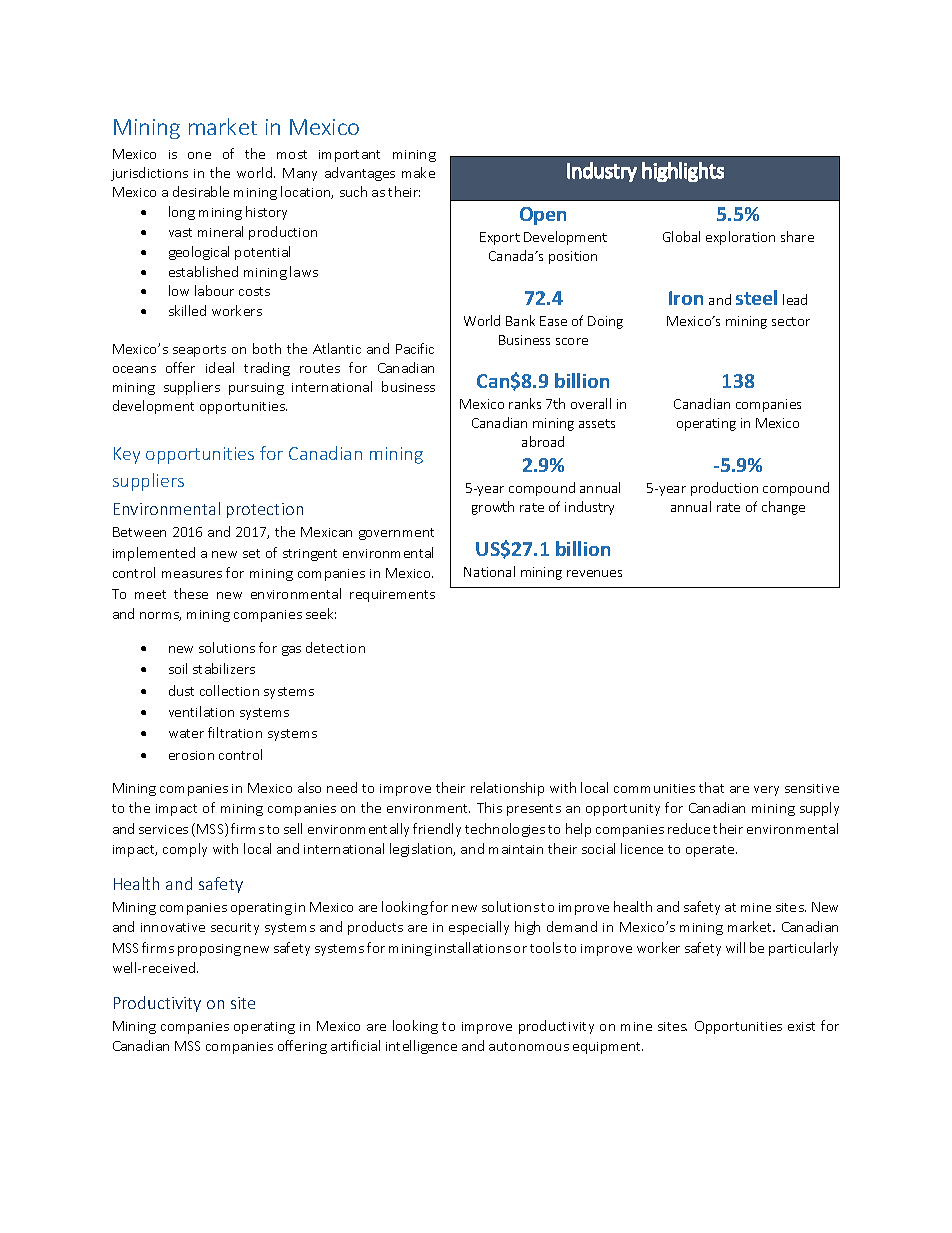  Describe the element at coordinates (186, 733) in the image. I see `water` at that location.
